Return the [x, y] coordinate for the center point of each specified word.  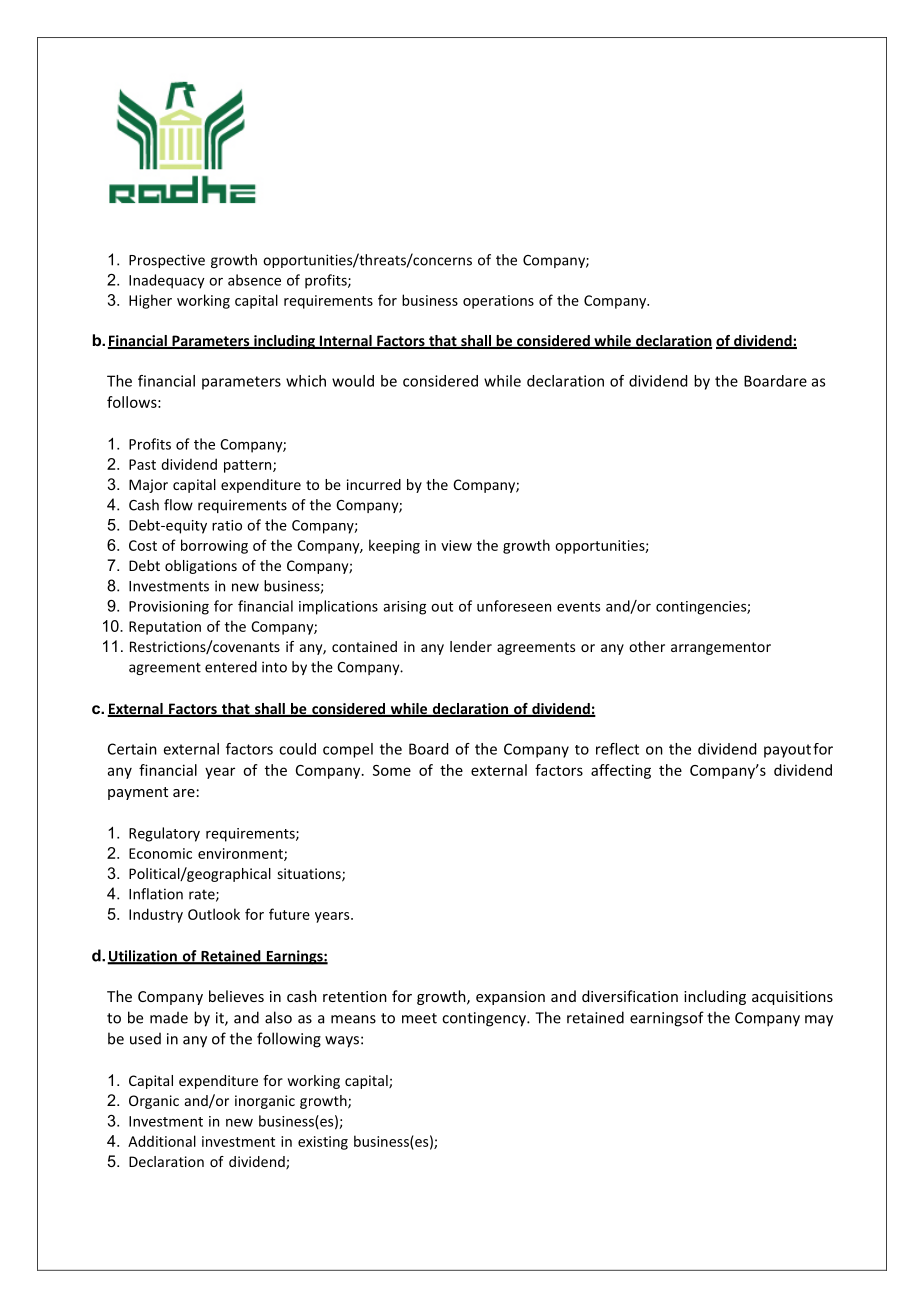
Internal [346, 342]
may [819, 1021]
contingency [485, 1019]
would [353, 381]
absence [254, 280]
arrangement [713, 648]
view [456, 545]
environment [241, 854]
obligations [201, 567]
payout [787, 751]
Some [392, 770]
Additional [162, 1141]
